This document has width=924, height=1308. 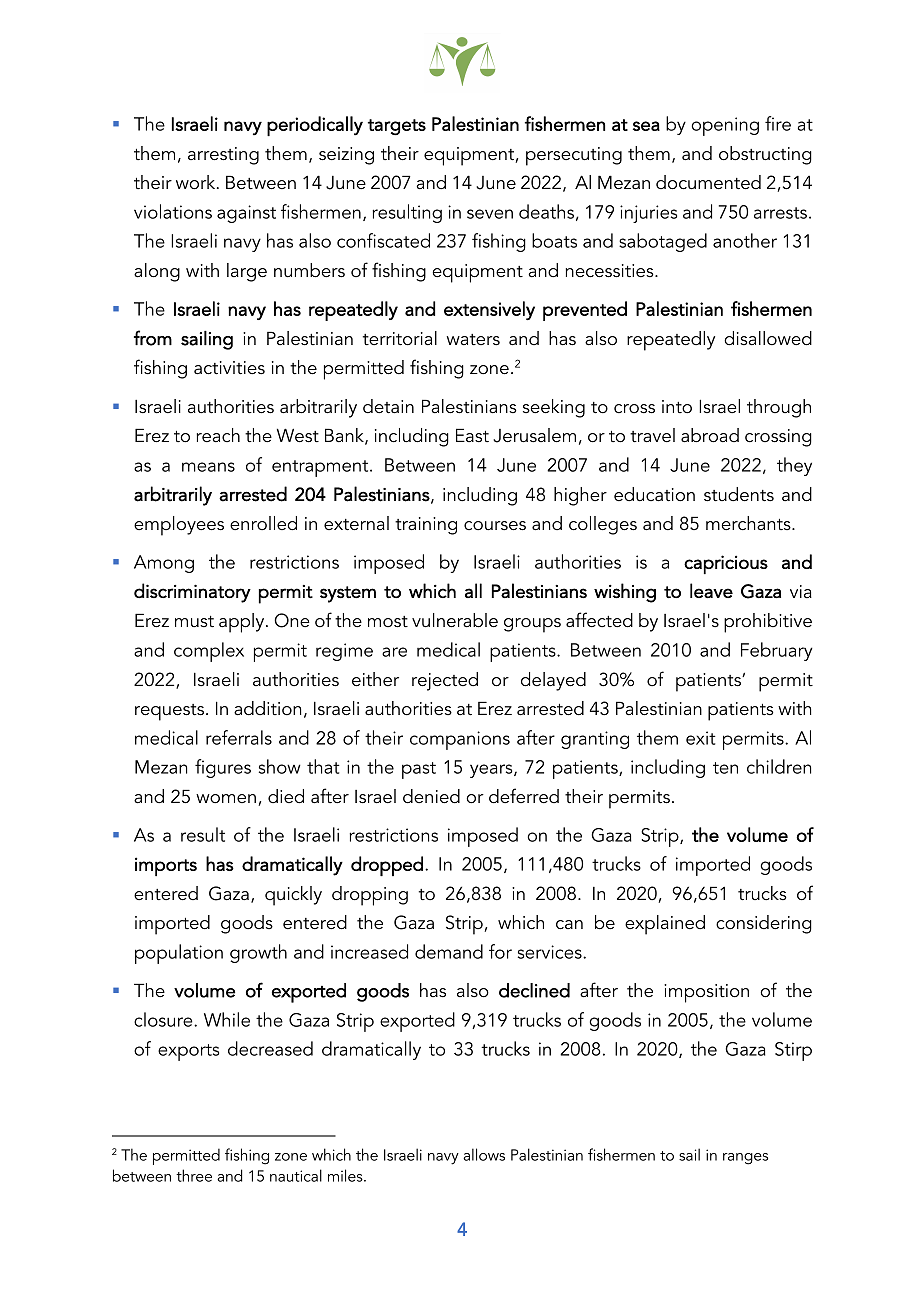 I want to click on three, so click(x=194, y=1175).
